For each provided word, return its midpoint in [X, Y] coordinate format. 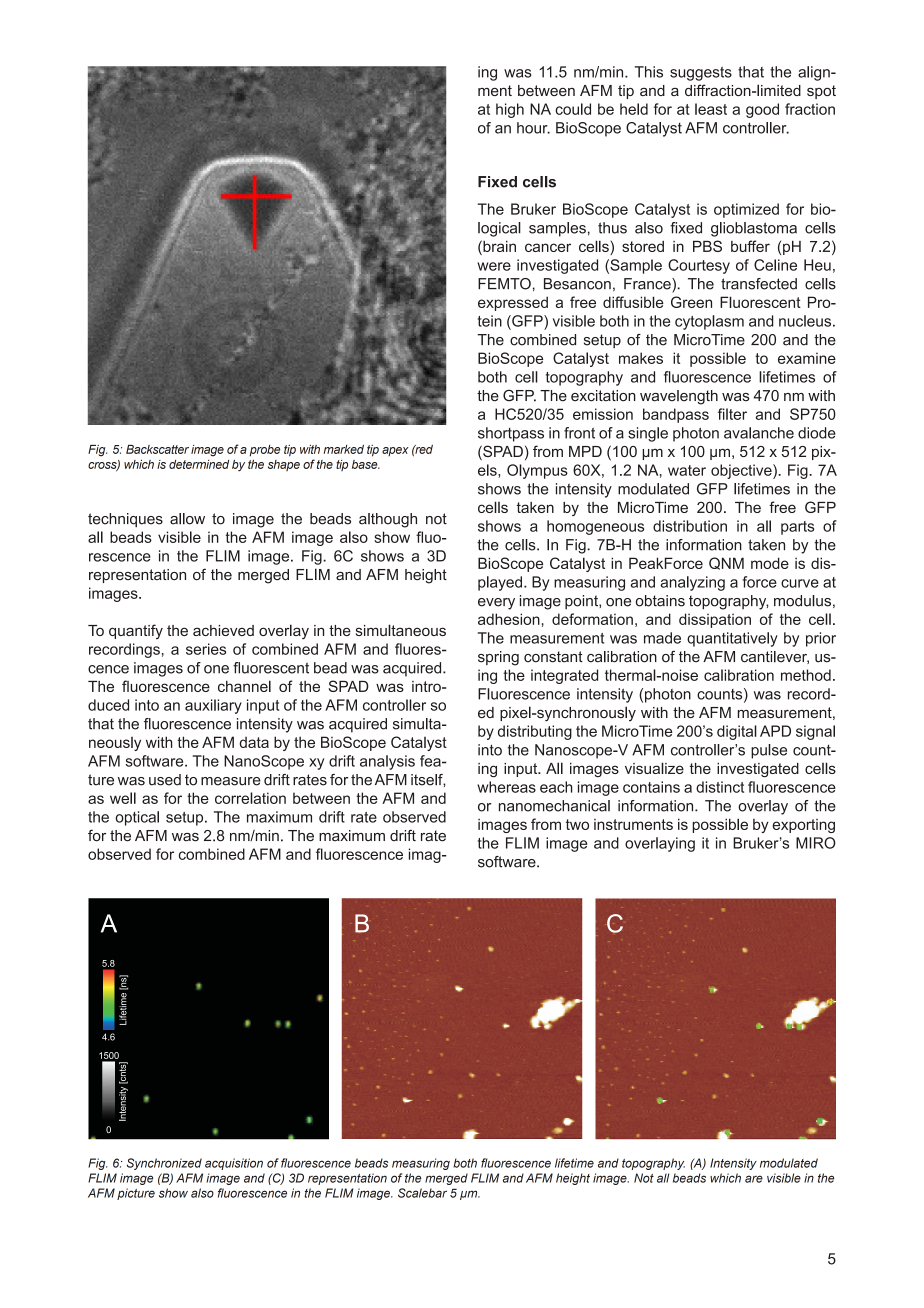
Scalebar [422, 1193]
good [762, 110]
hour [533, 128]
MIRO [816, 843]
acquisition [234, 1164]
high [510, 110]
